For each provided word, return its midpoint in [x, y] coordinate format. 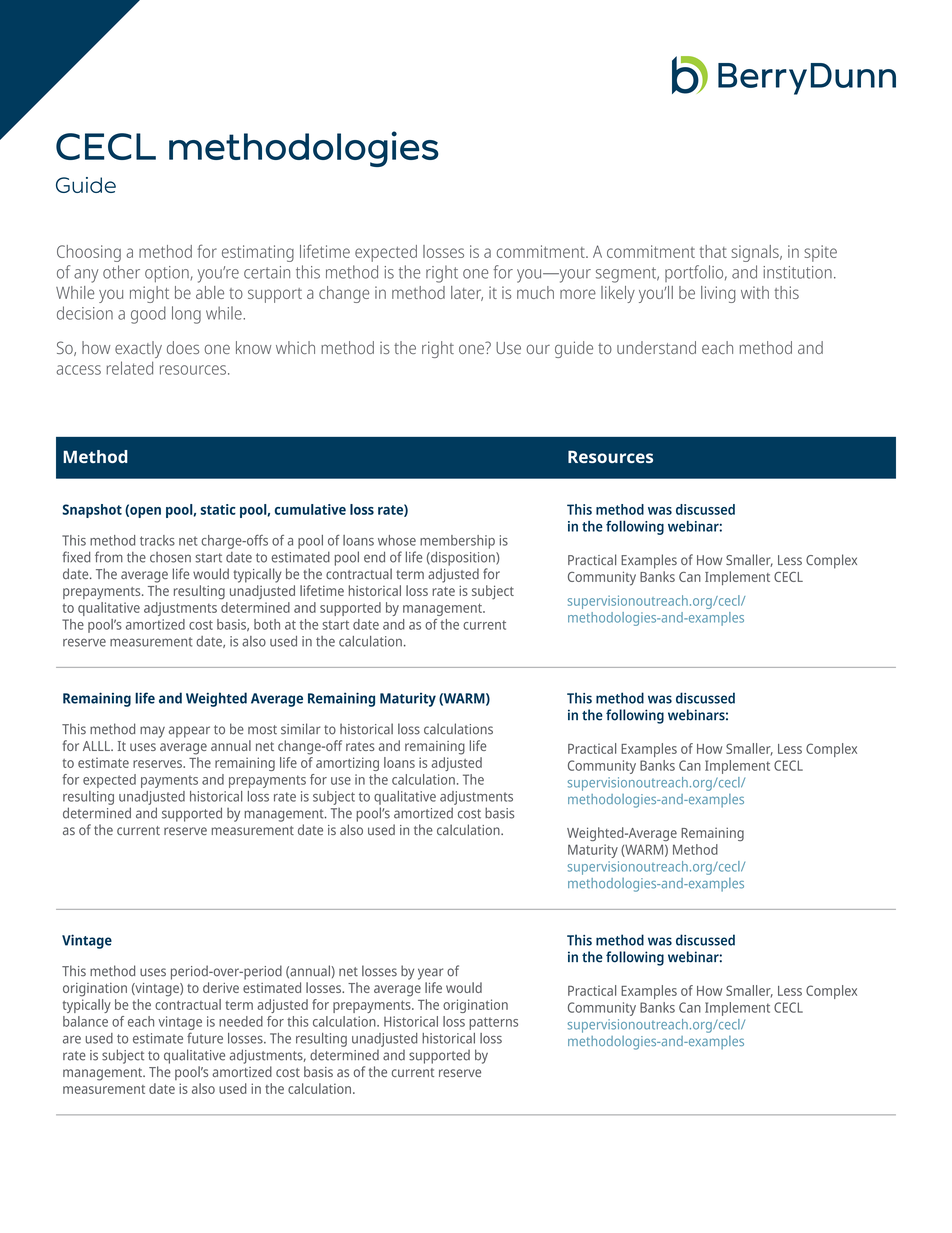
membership [457, 542]
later [467, 293]
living [718, 294]
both [267, 624]
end [374, 557]
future [205, 1038]
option [168, 274]
